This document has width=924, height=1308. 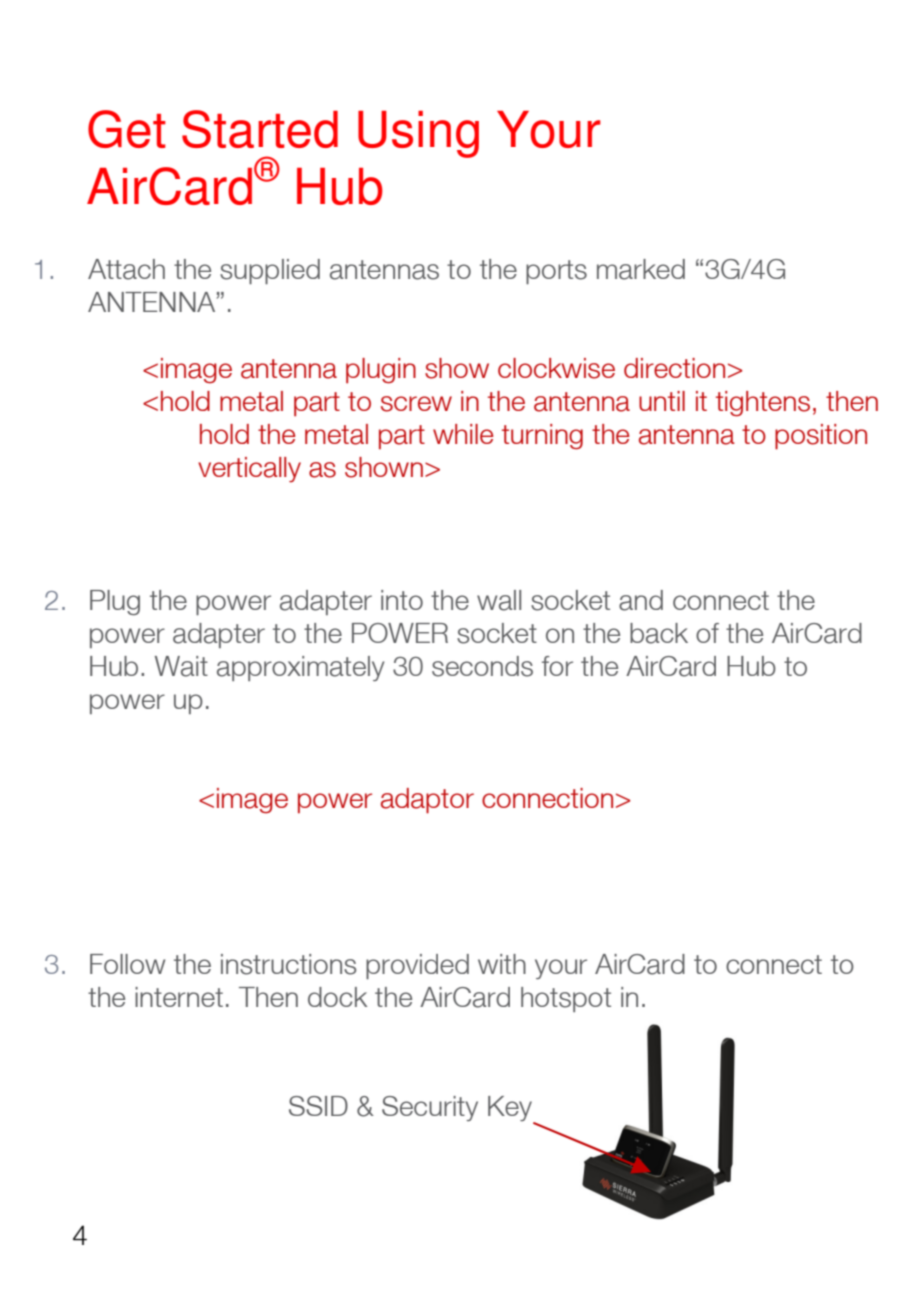 What do you see at coordinates (181, 666) in the document?
I see `Wait` at bounding box center [181, 666].
